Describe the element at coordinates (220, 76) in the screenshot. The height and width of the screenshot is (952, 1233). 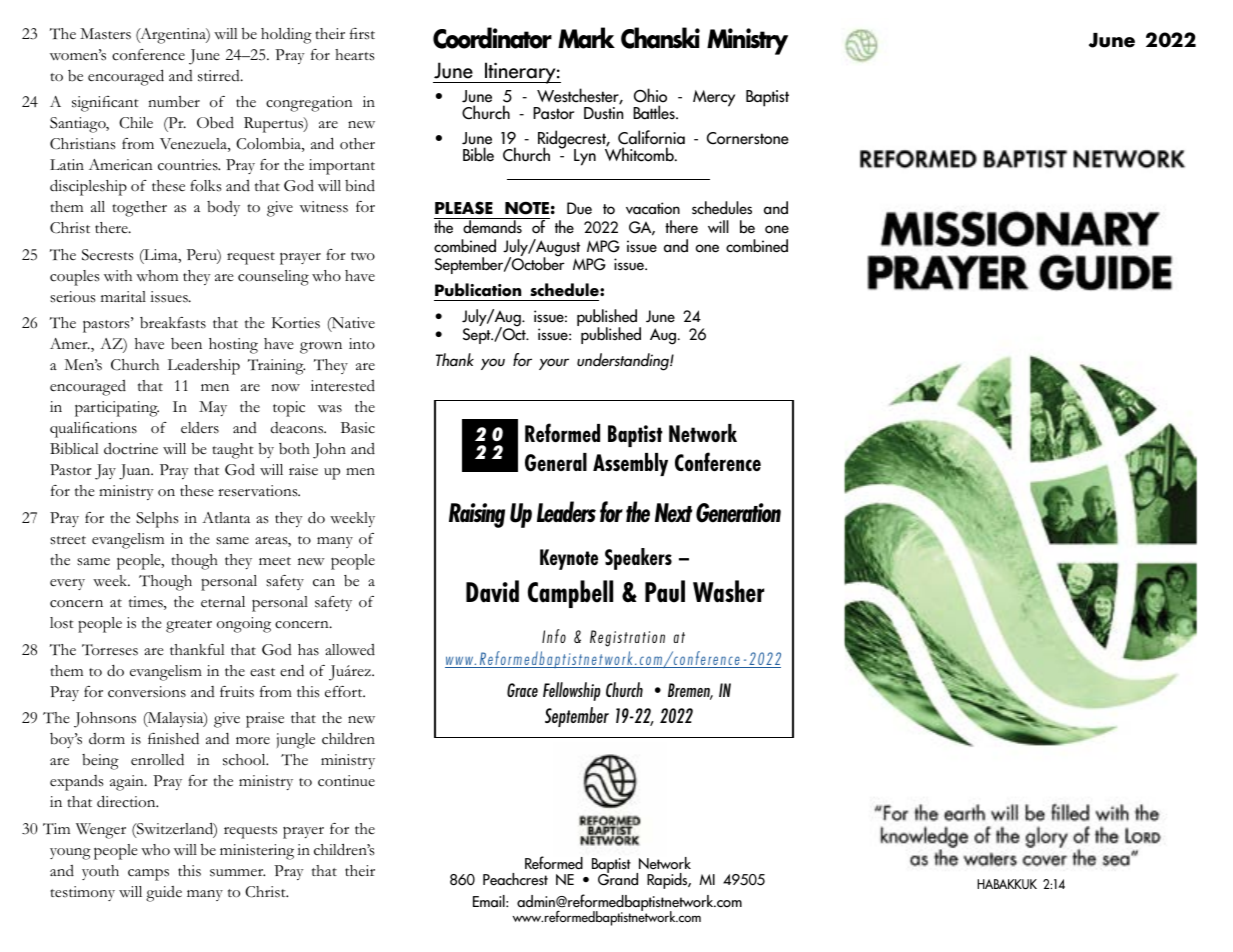
I see `stirred` at that location.
